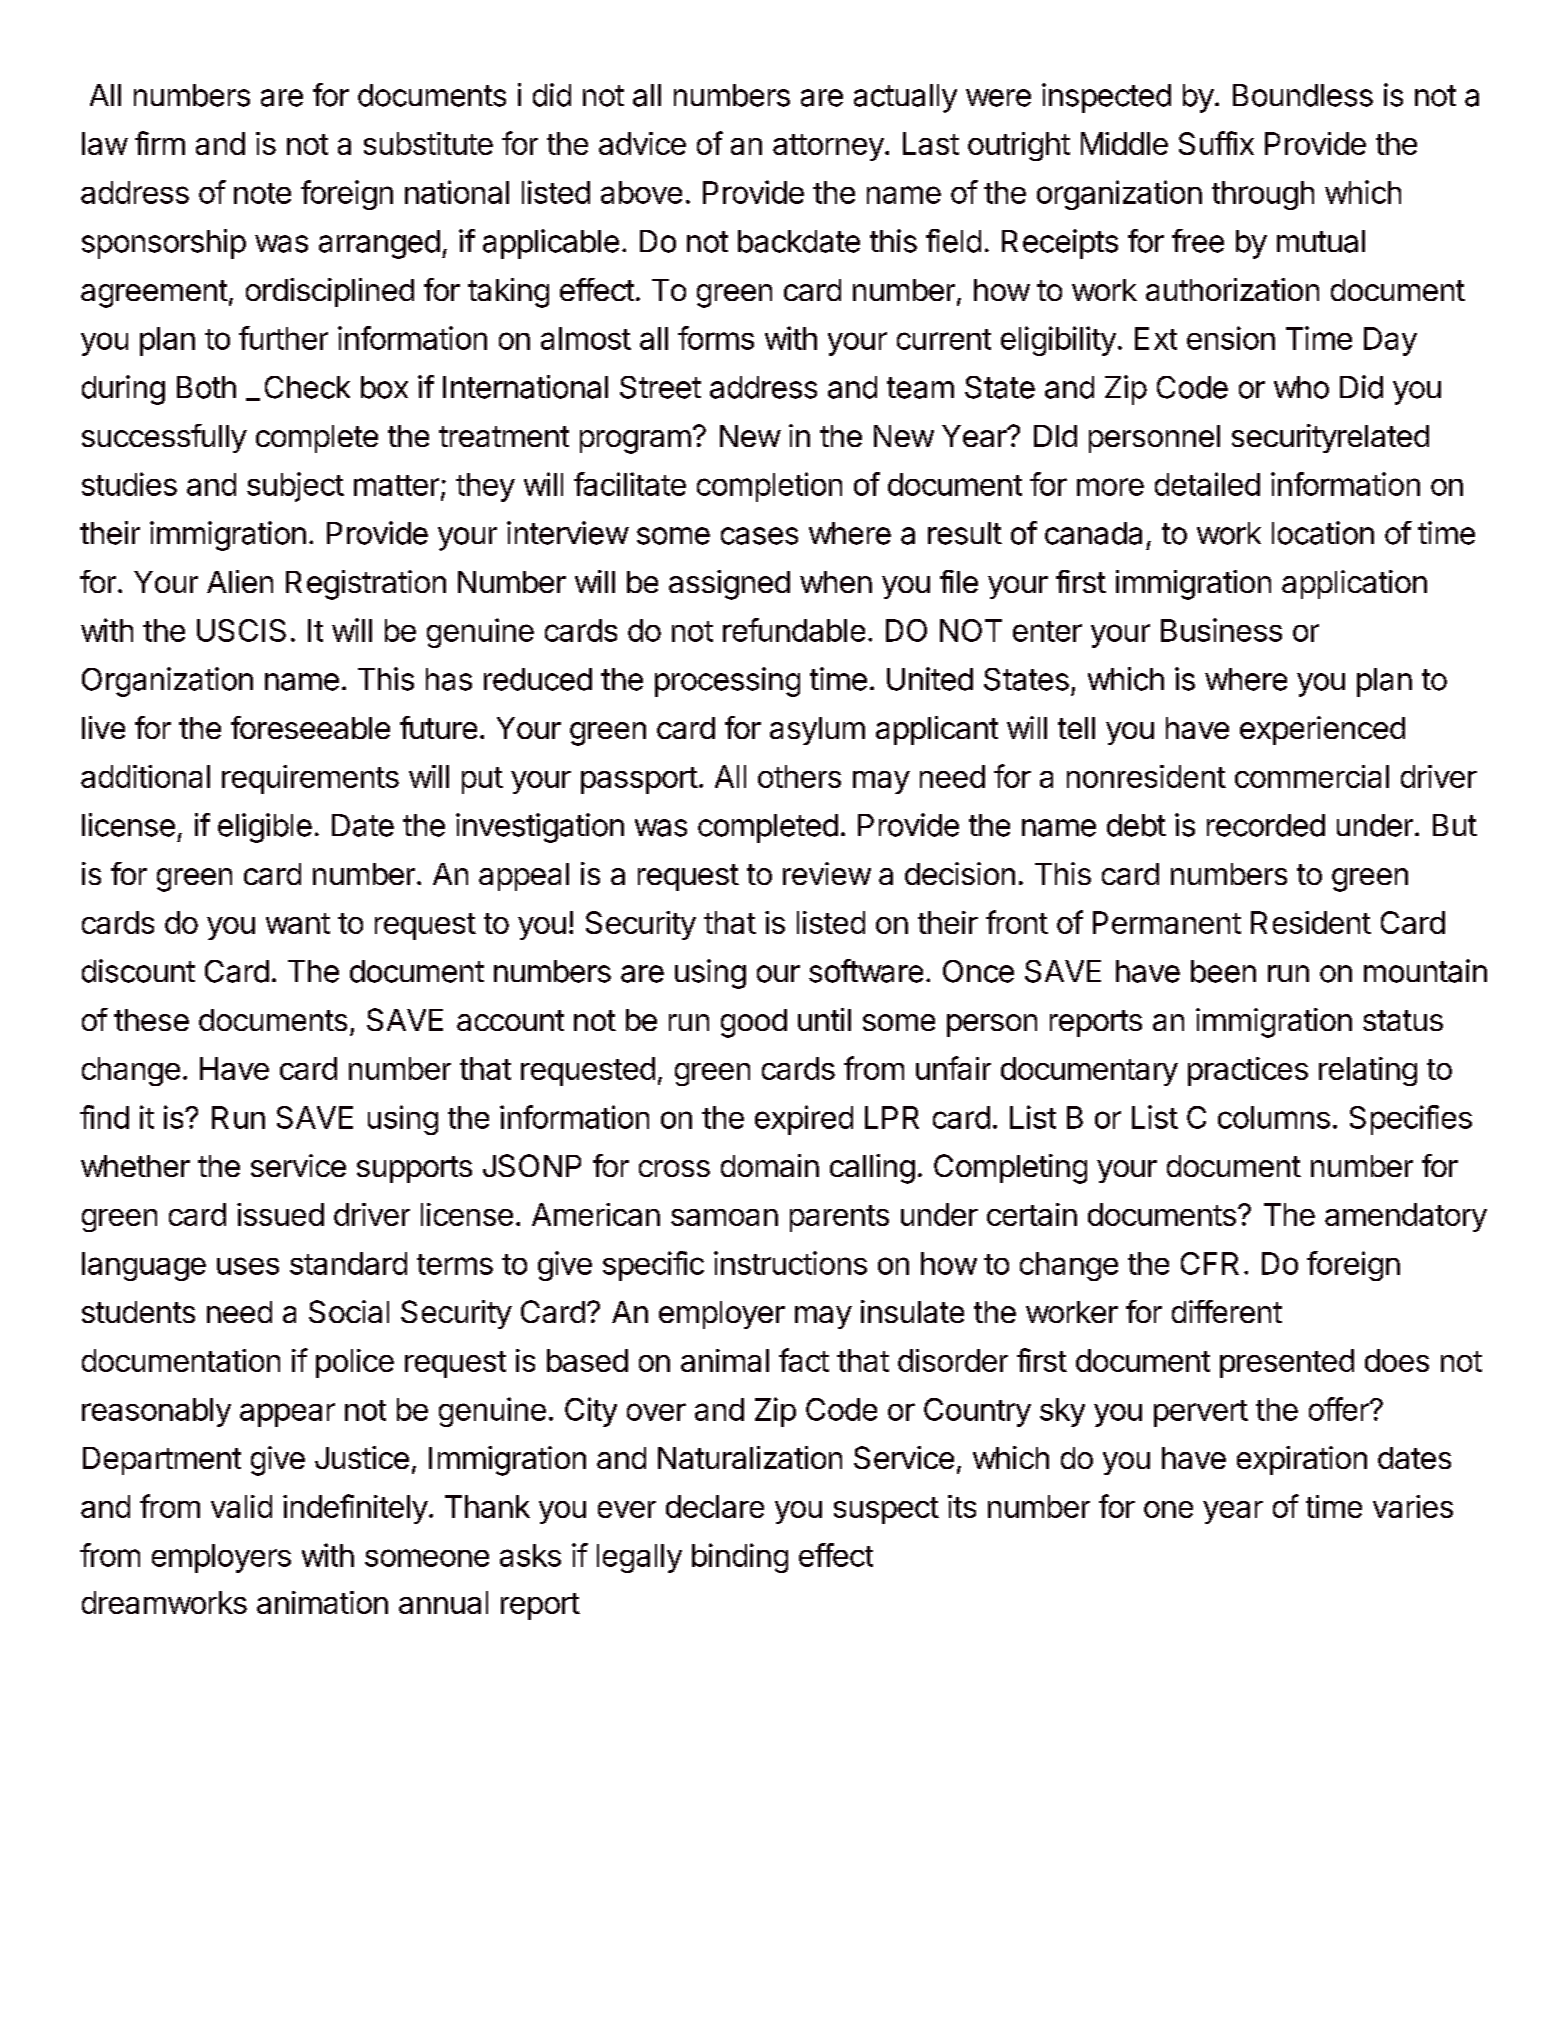 The width and height of the screenshot is (1568, 2029). I want to click on Business, so click(1221, 630).
